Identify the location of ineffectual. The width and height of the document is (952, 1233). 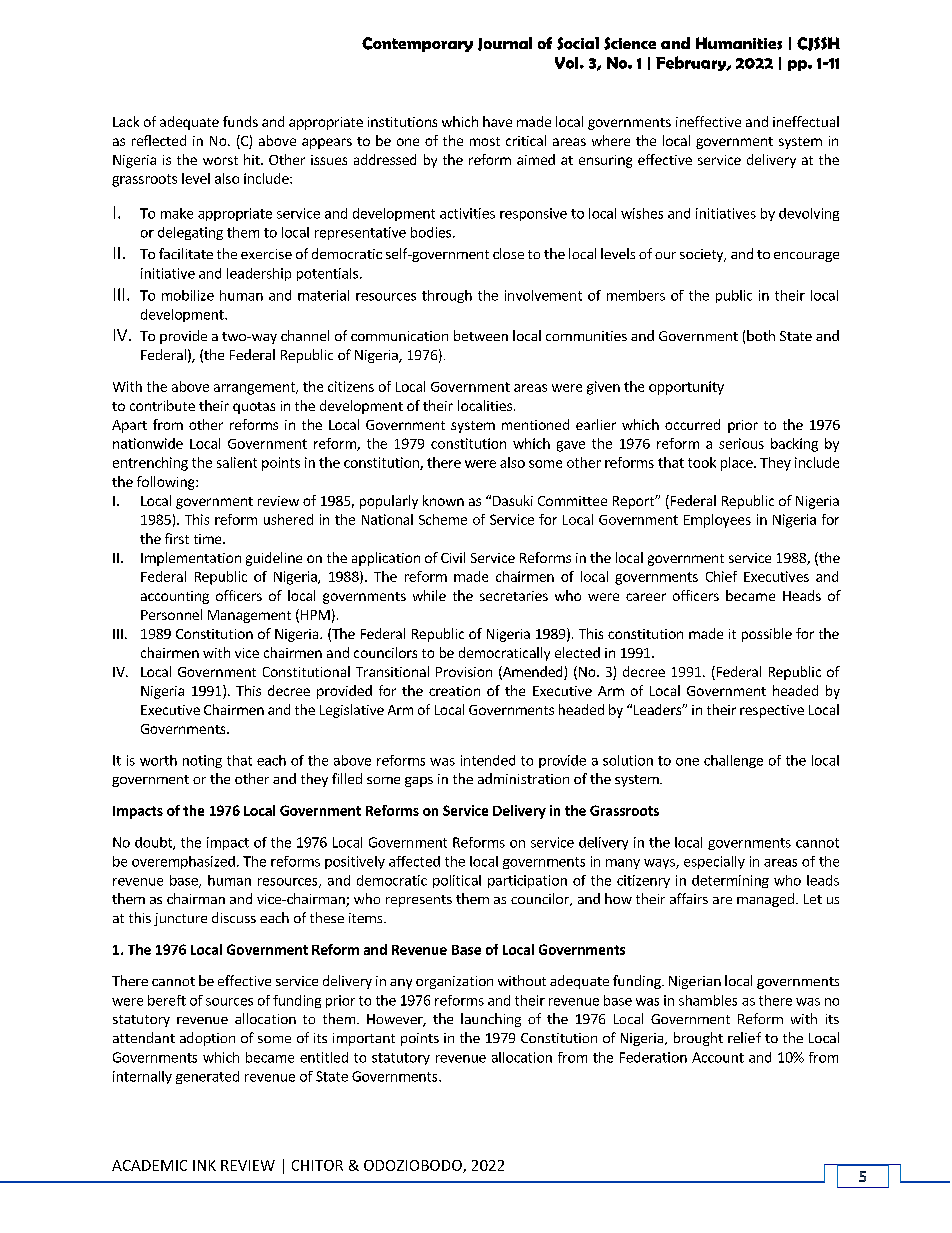
(806, 121).
